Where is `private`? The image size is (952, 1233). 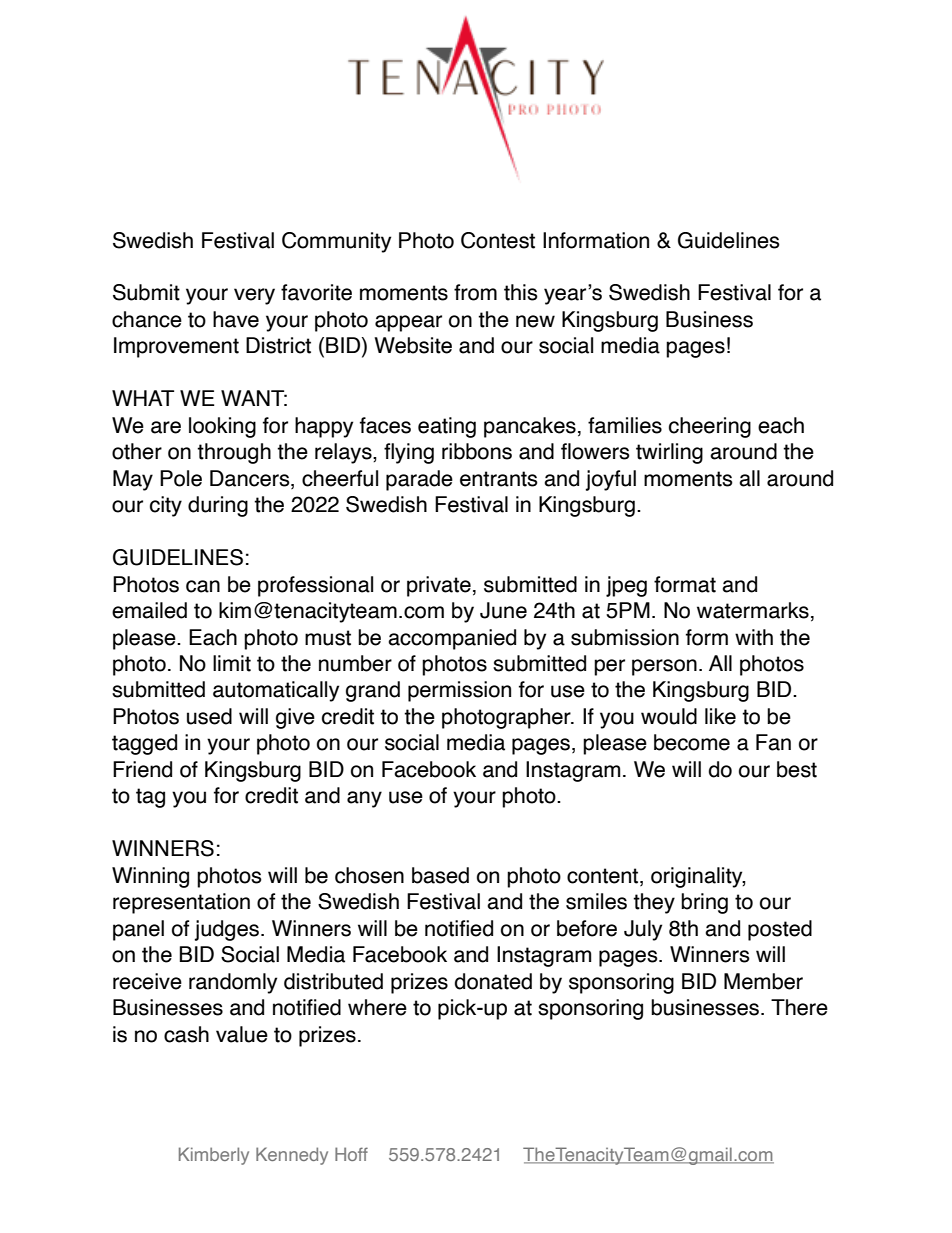 private is located at coordinates (439, 586).
